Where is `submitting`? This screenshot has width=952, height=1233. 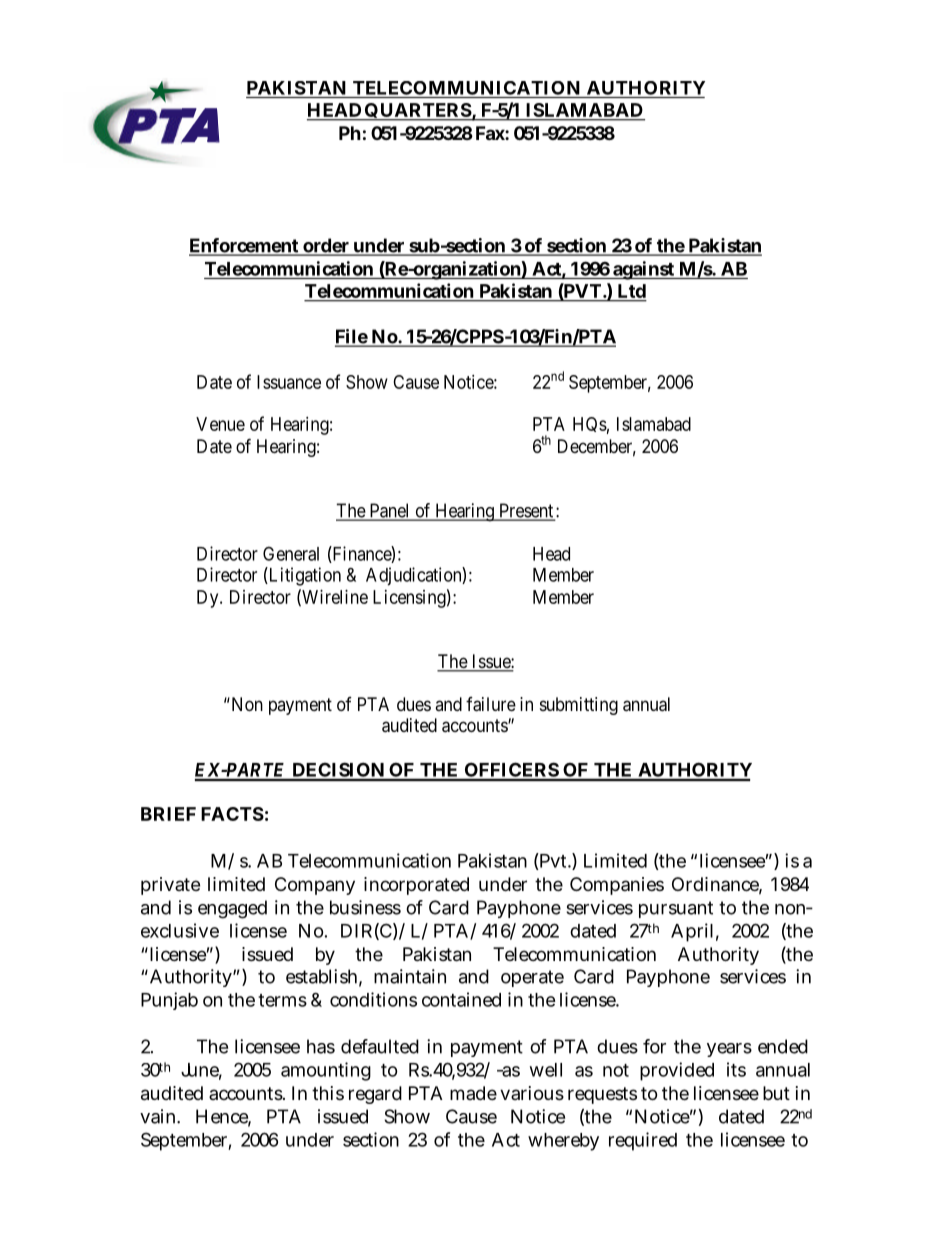 submitting is located at coordinates (579, 706).
